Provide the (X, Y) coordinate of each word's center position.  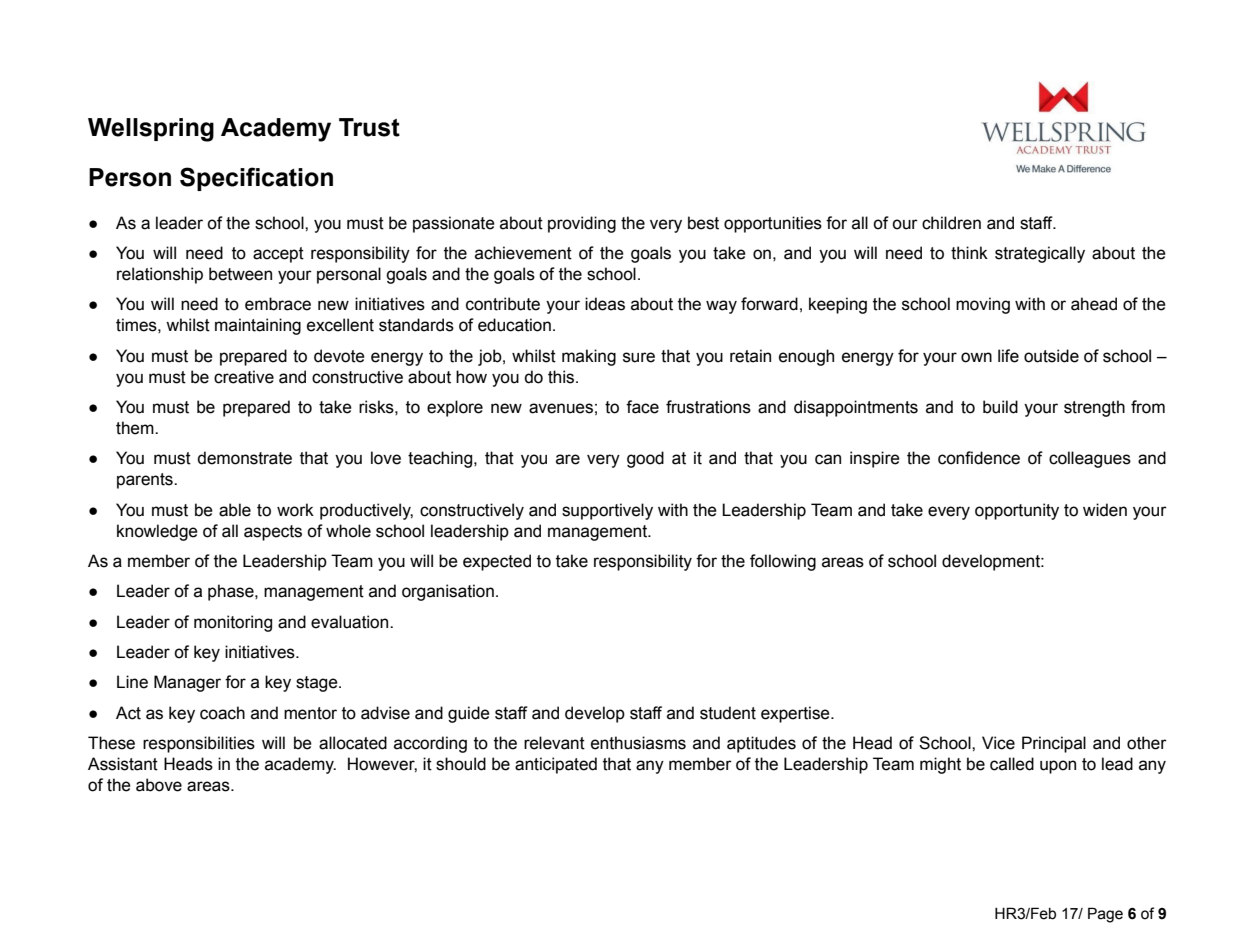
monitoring (233, 623)
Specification (256, 179)
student (728, 713)
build (1000, 407)
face (642, 407)
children (951, 223)
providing (582, 224)
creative (244, 377)
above (159, 785)
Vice (998, 743)
